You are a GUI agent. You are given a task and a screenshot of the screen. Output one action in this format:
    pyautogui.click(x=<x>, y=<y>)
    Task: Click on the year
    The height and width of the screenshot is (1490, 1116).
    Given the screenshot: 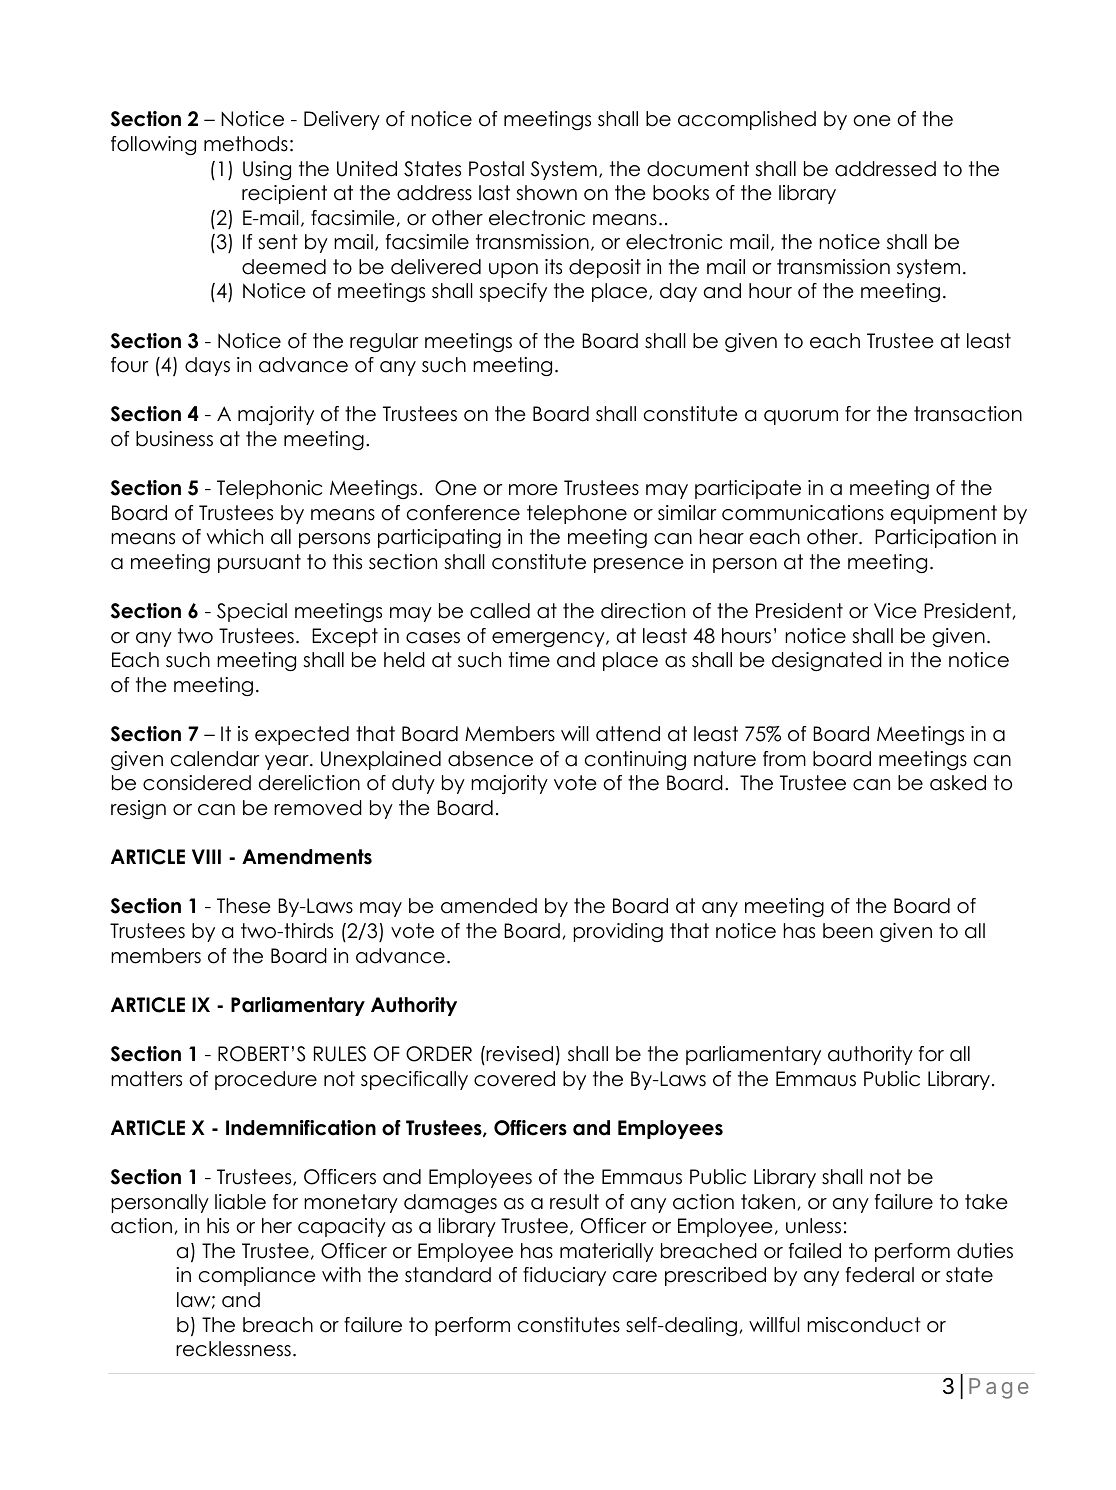 What is the action you would take?
    pyautogui.click(x=288, y=762)
